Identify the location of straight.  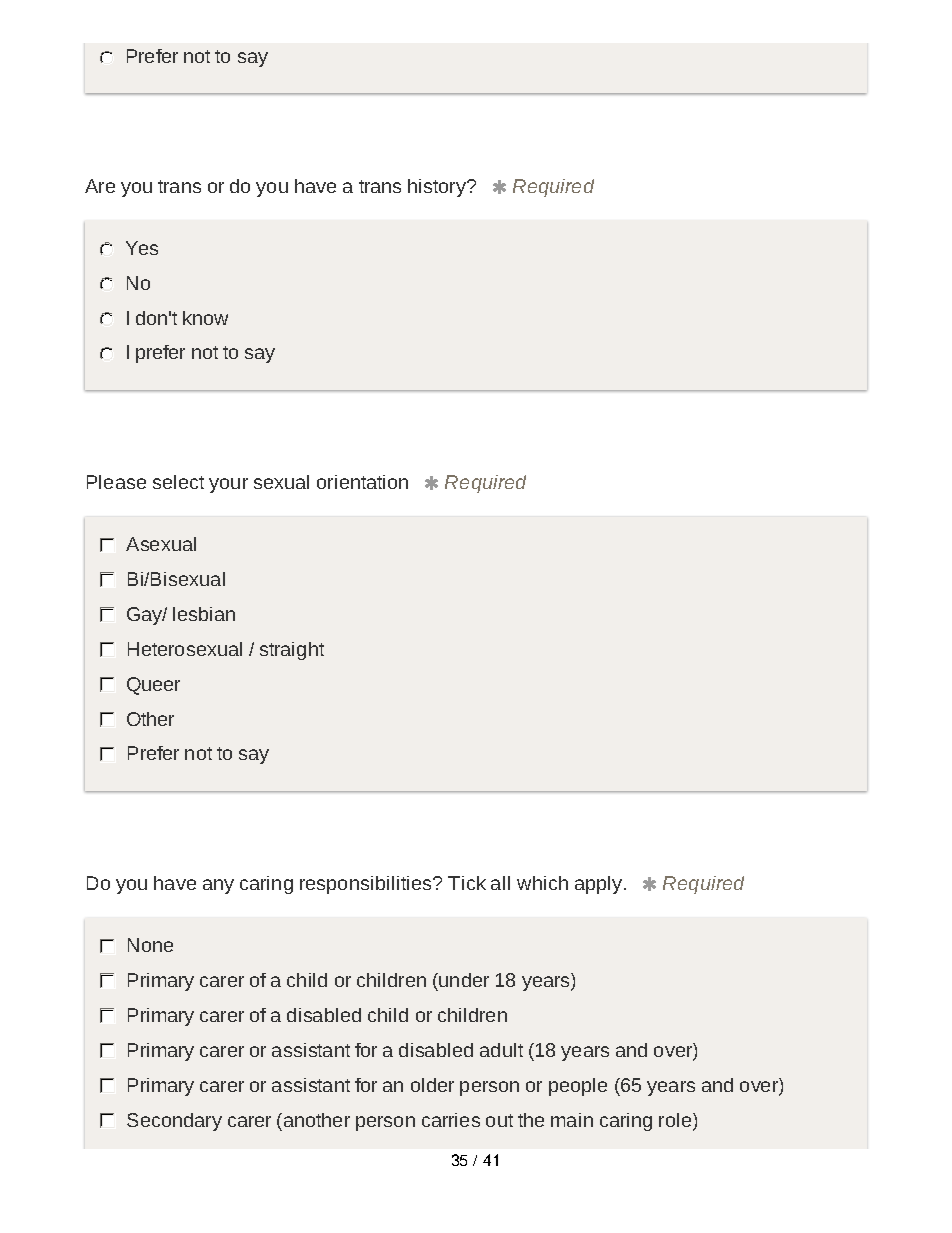
(292, 651).
